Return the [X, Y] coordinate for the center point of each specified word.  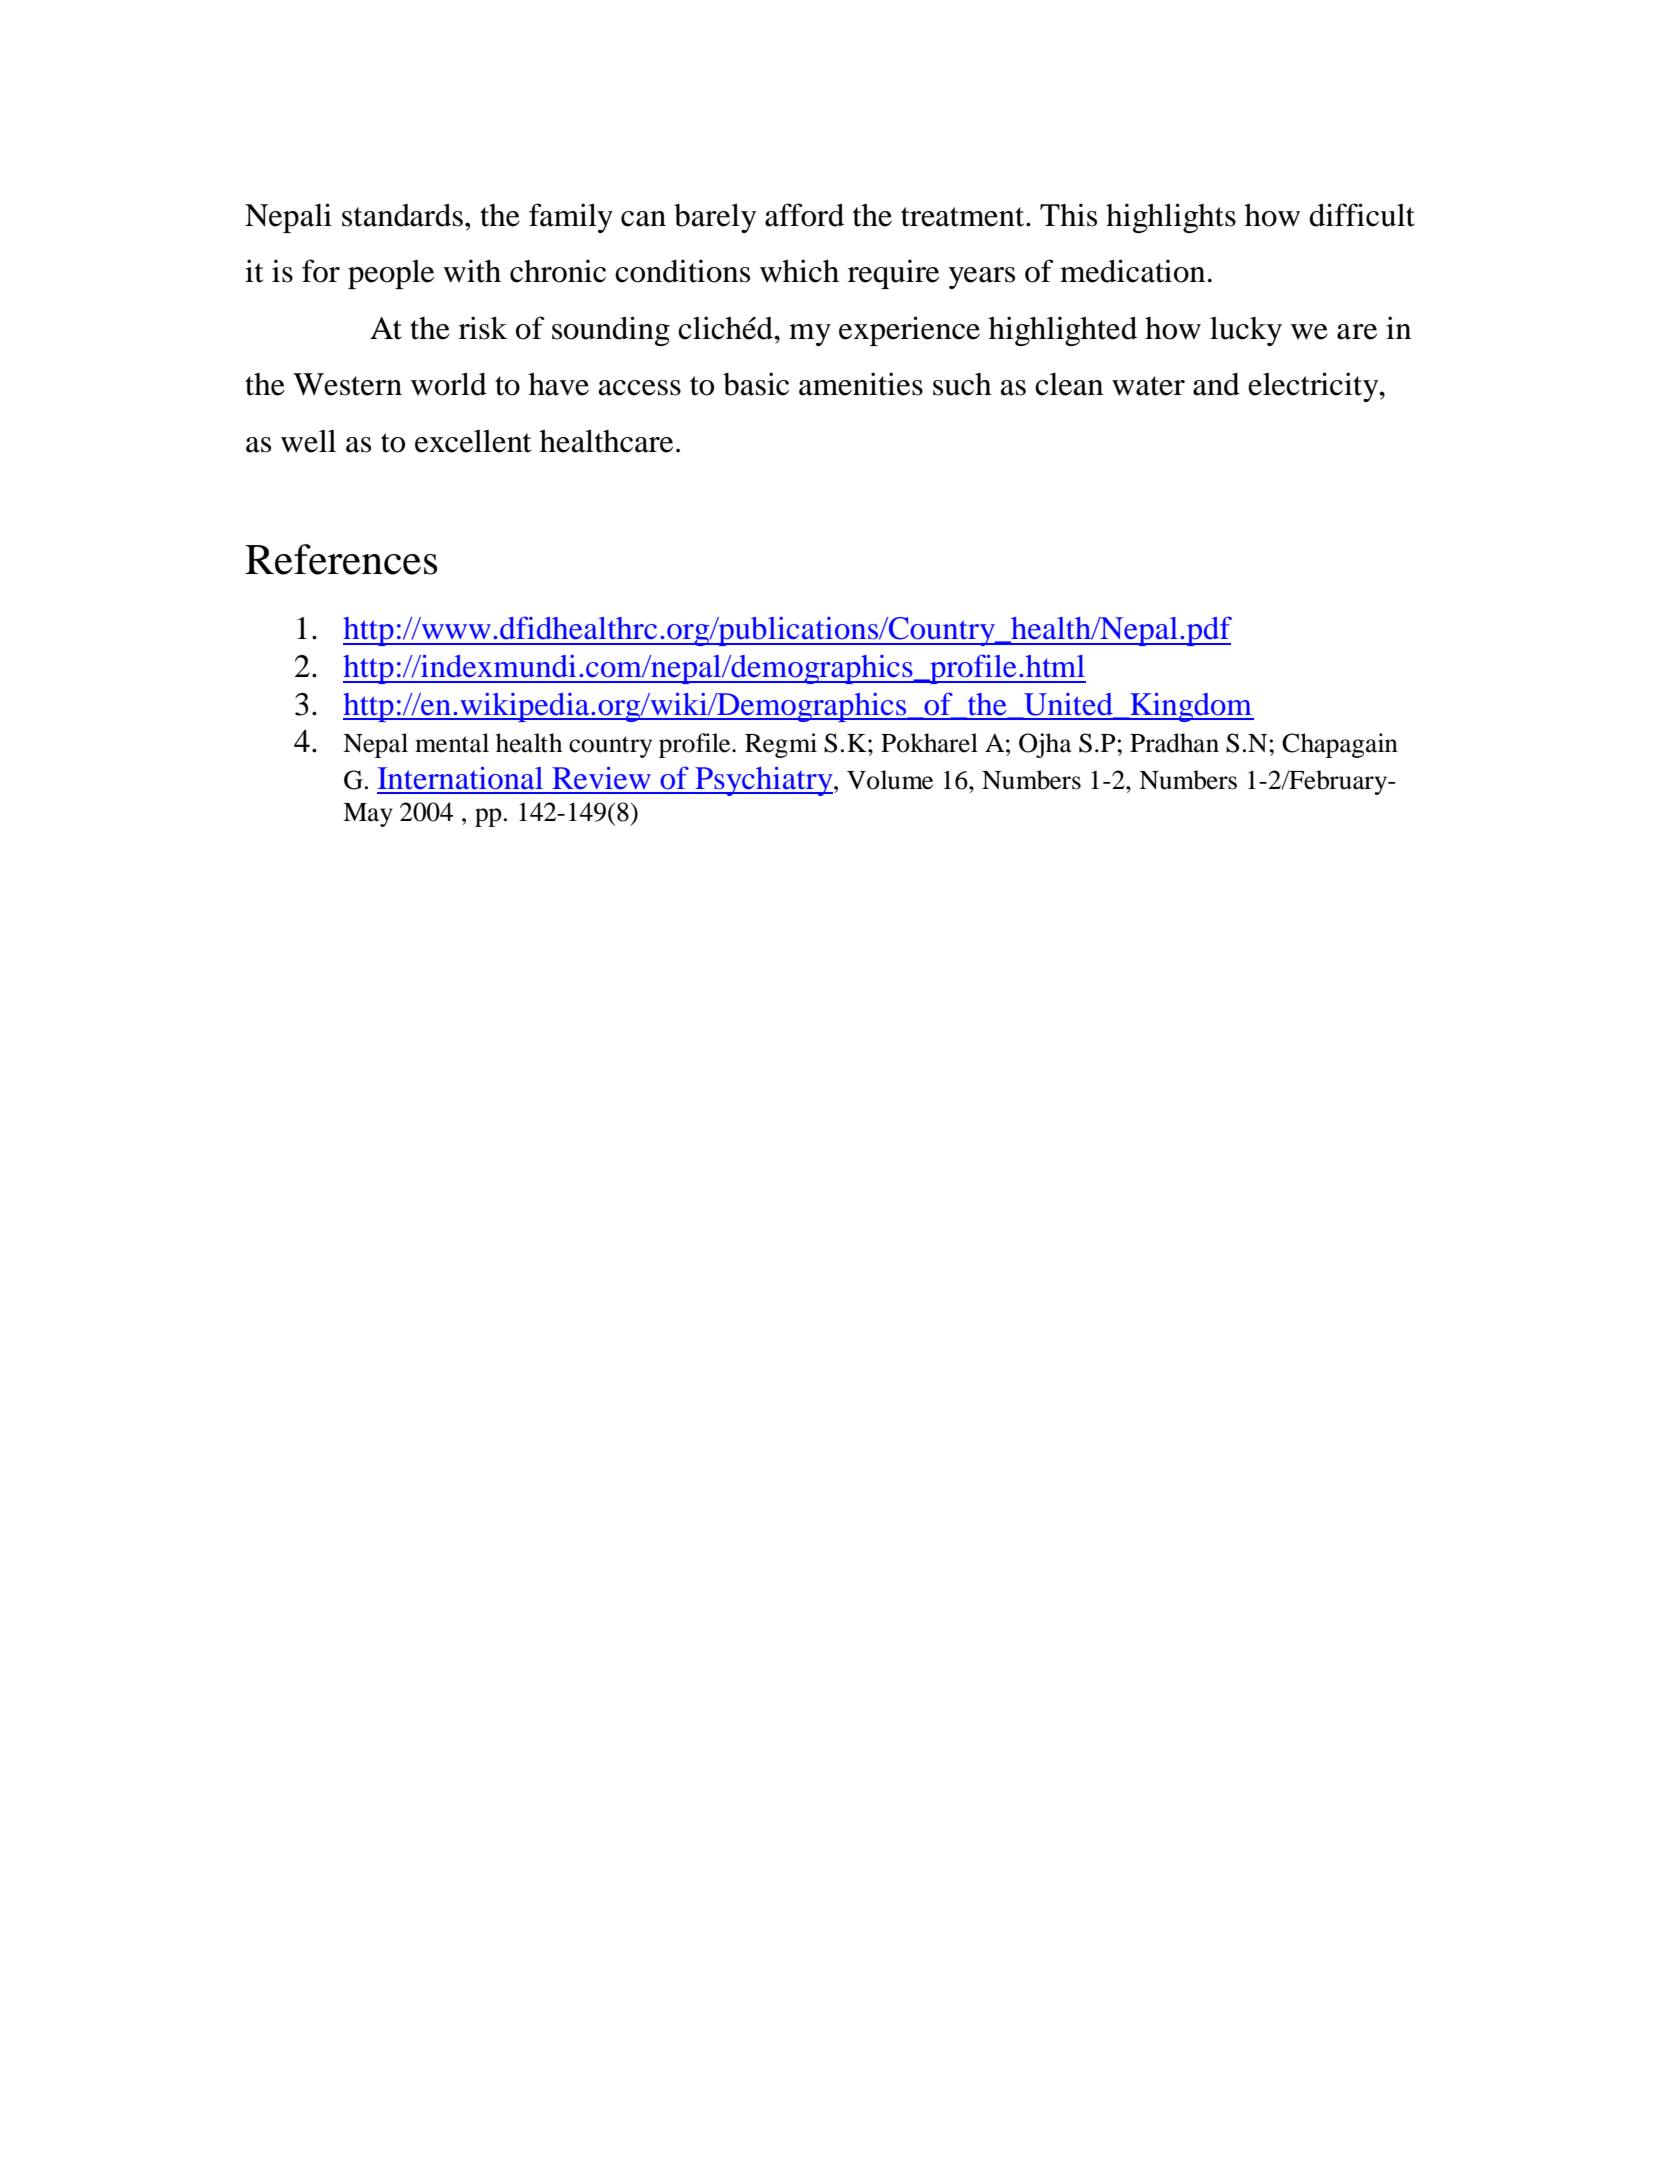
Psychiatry [764, 781]
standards [402, 215]
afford [804, 215]
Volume [890, 780]
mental [452, 743]
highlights [1171, 218]
